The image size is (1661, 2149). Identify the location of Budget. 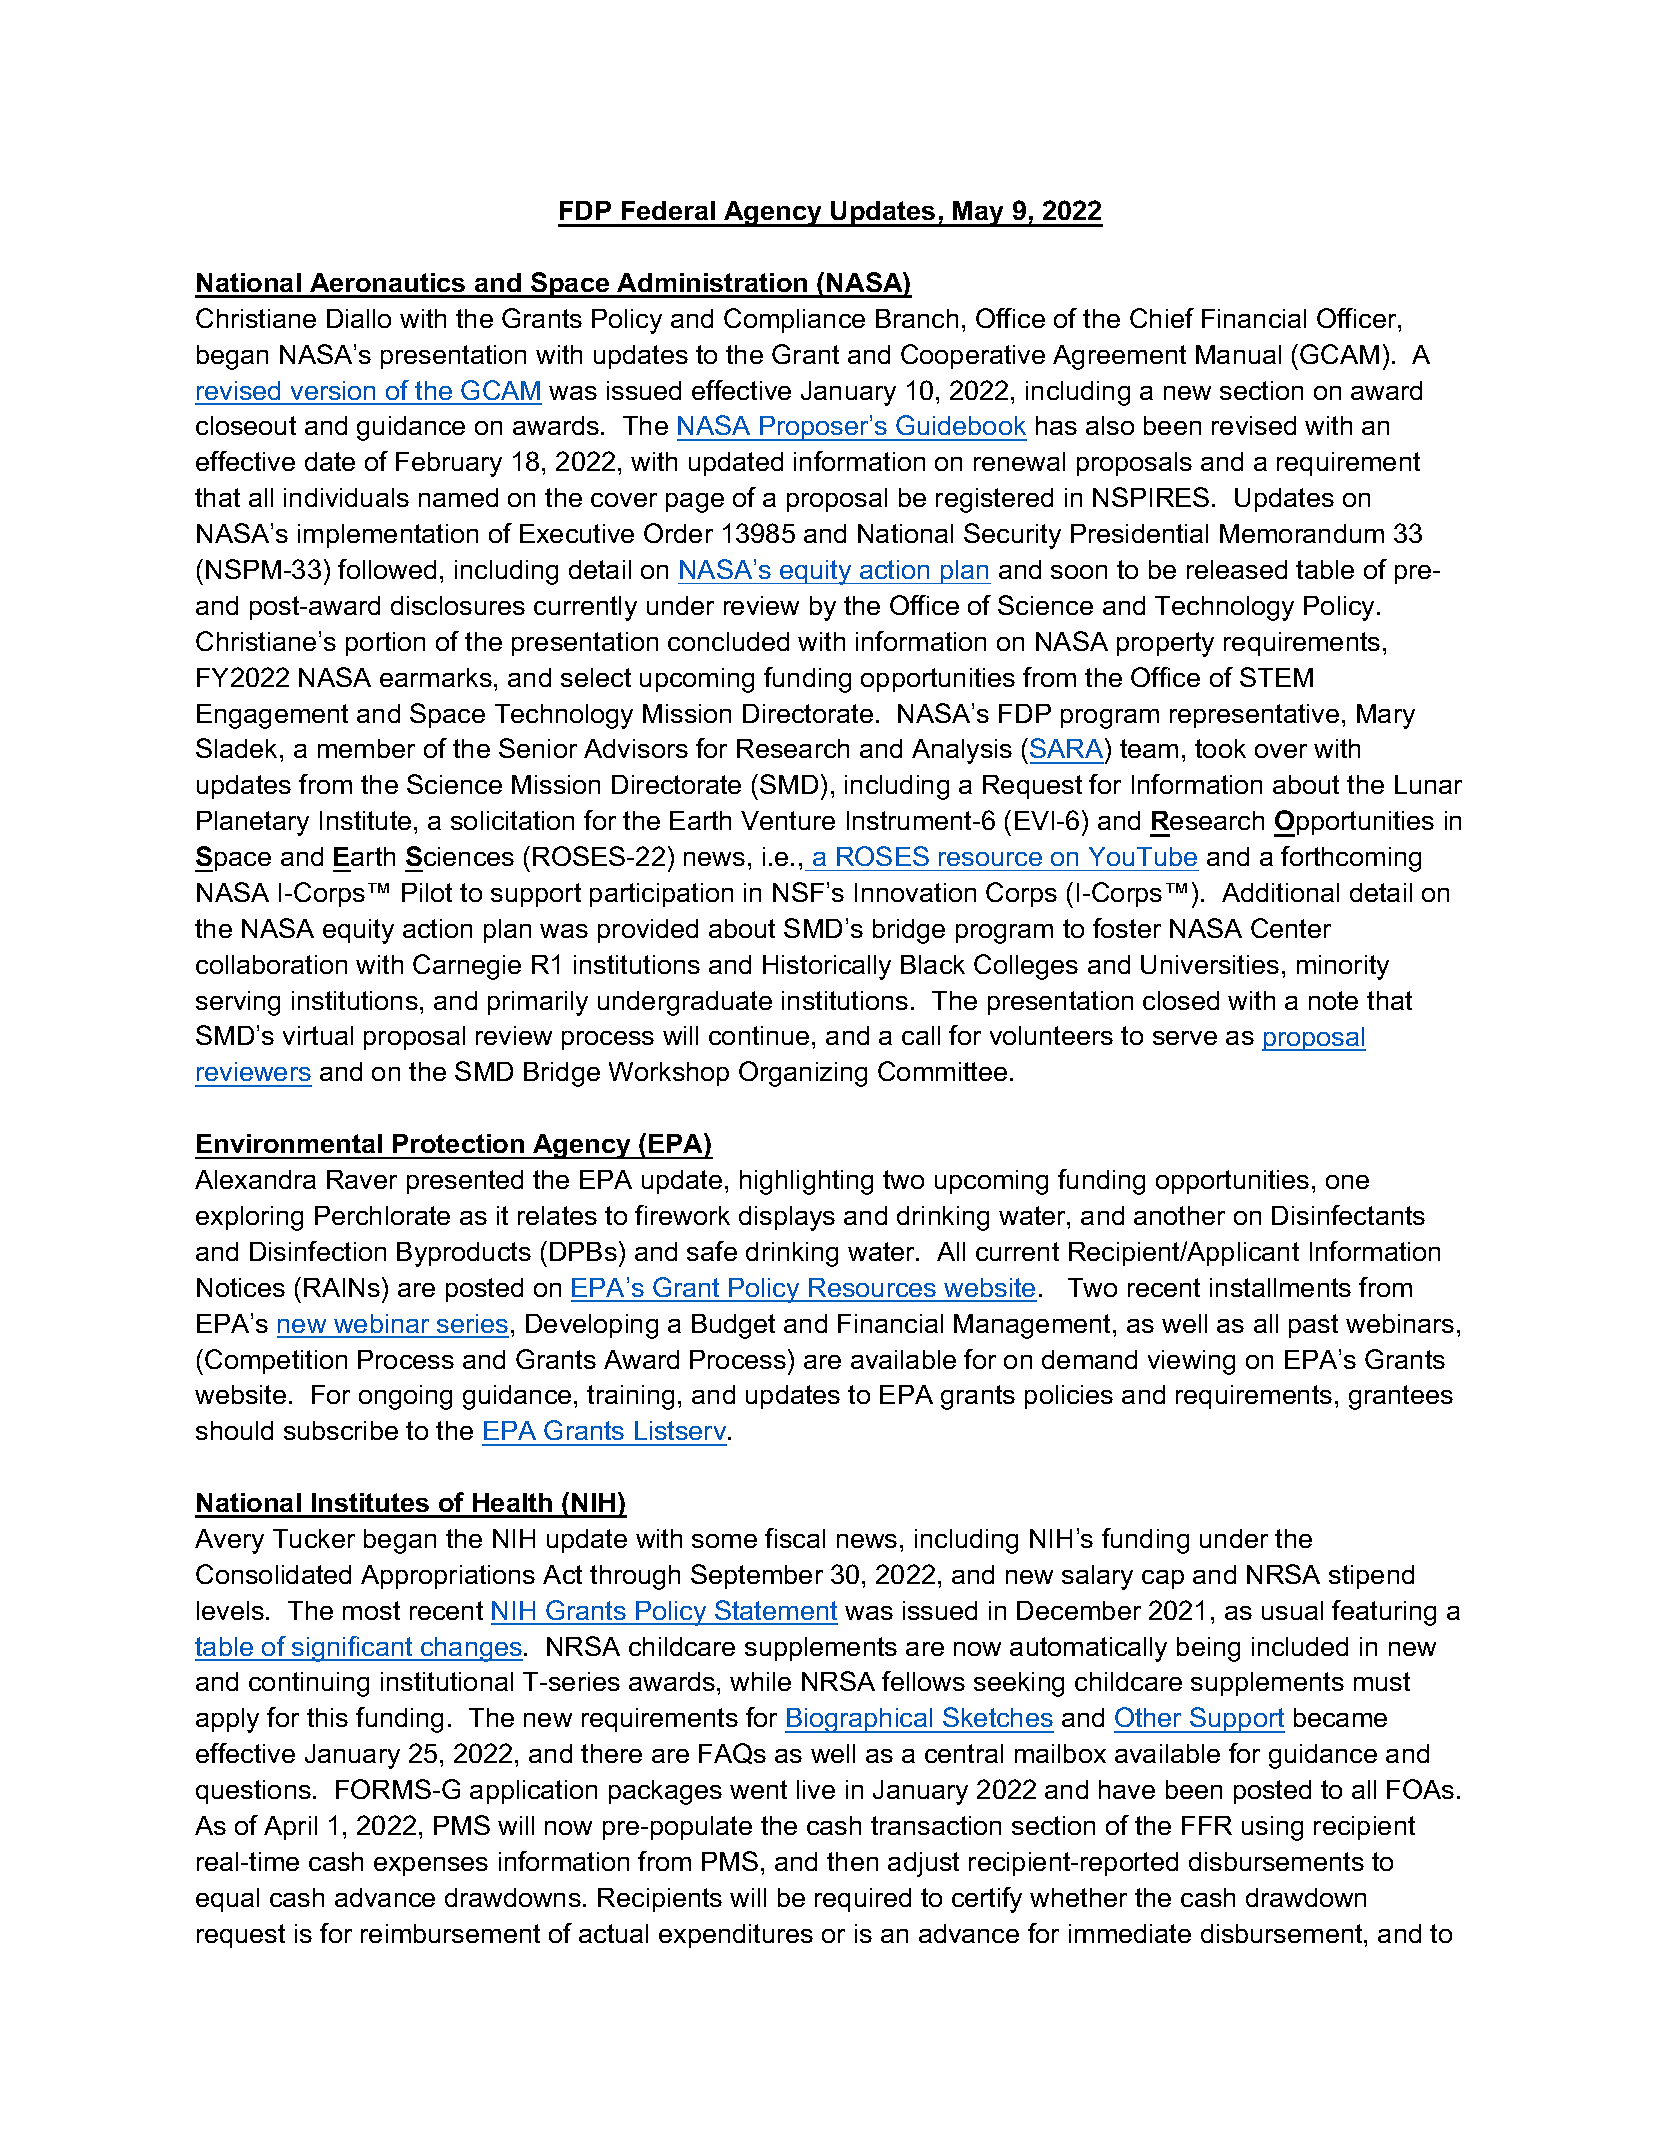
(733, 1326).
